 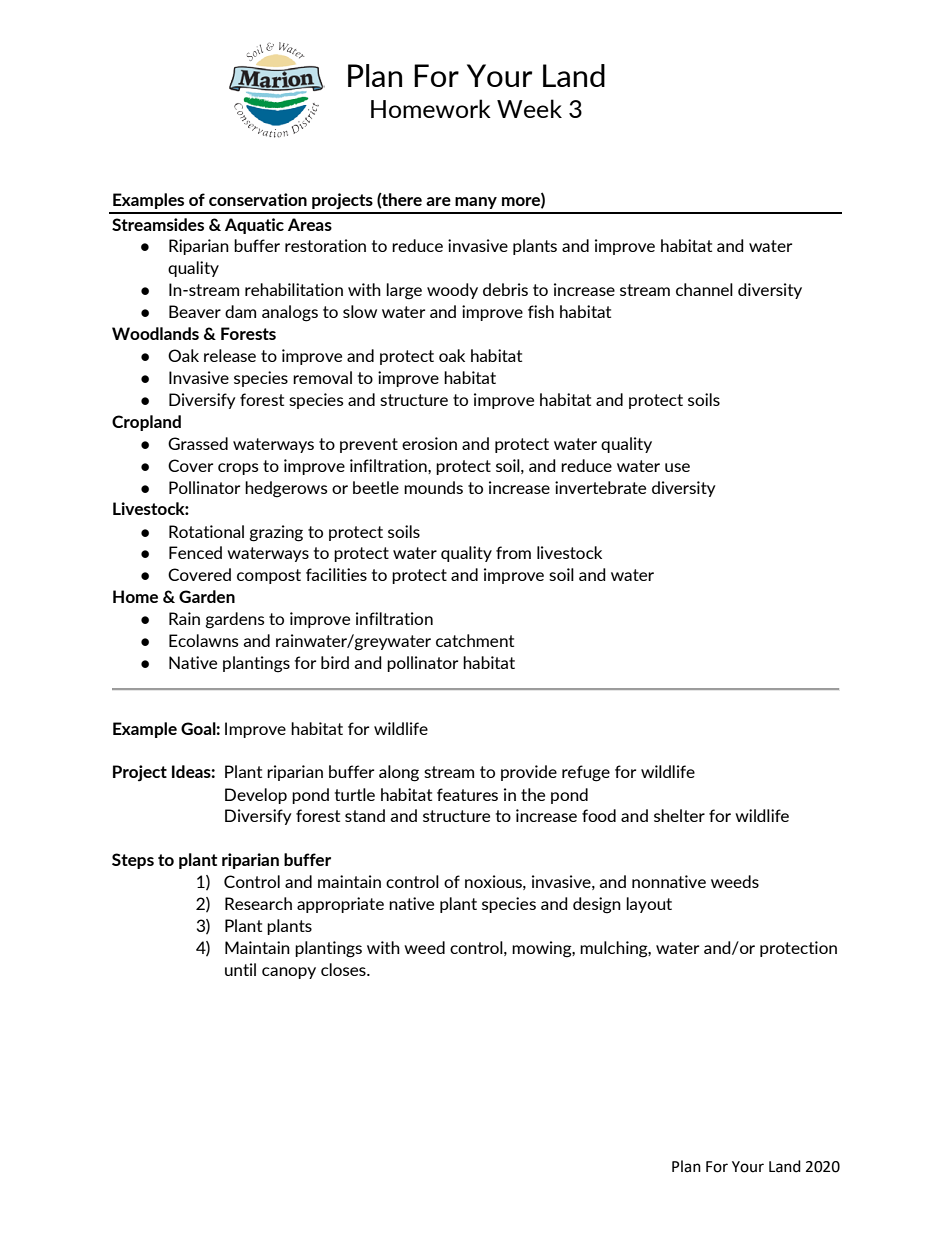 I want to click on Week, so click(x=529, y=108).
